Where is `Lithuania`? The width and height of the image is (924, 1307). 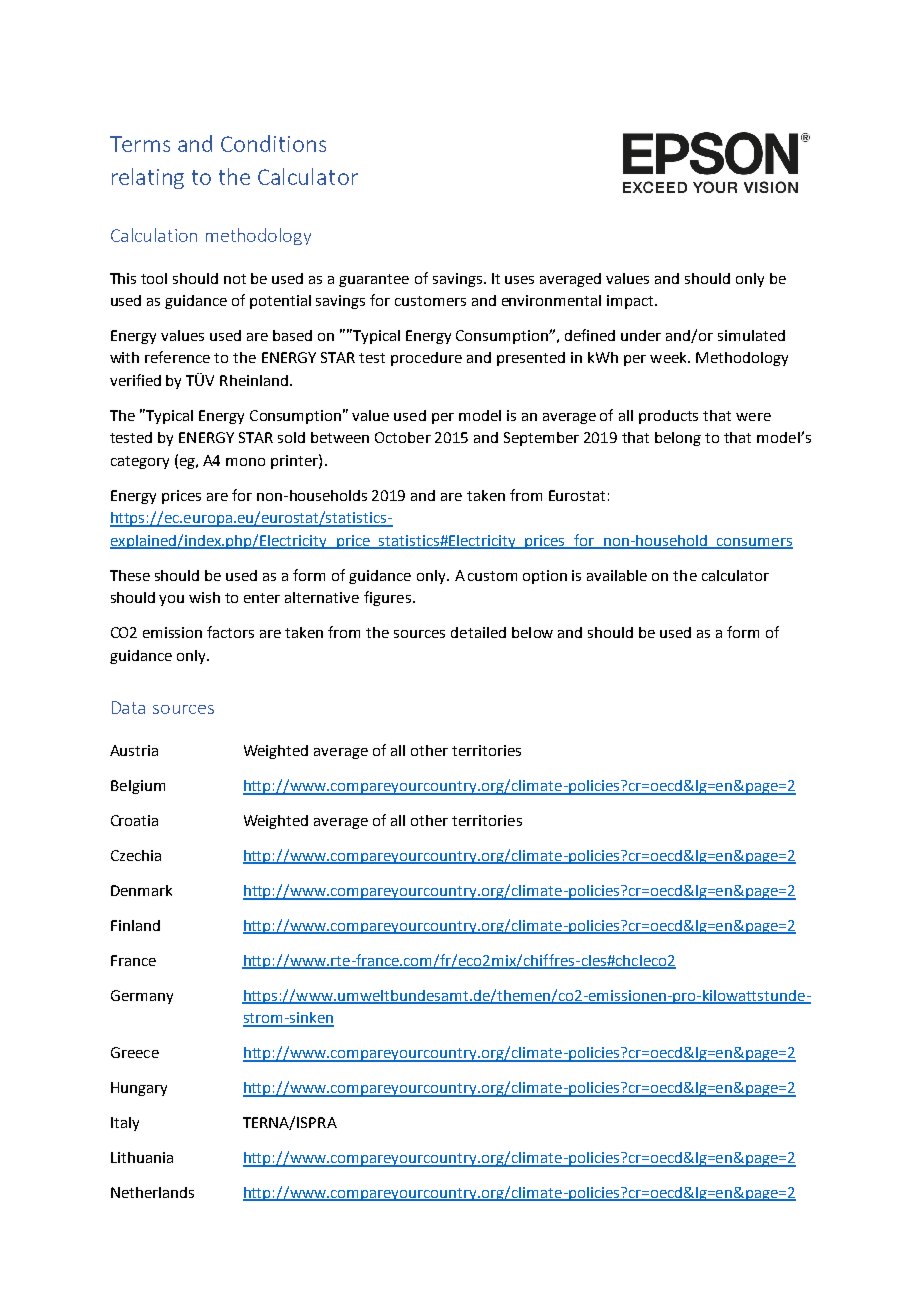 Lithuania is located at coordinates (142, 1157).
